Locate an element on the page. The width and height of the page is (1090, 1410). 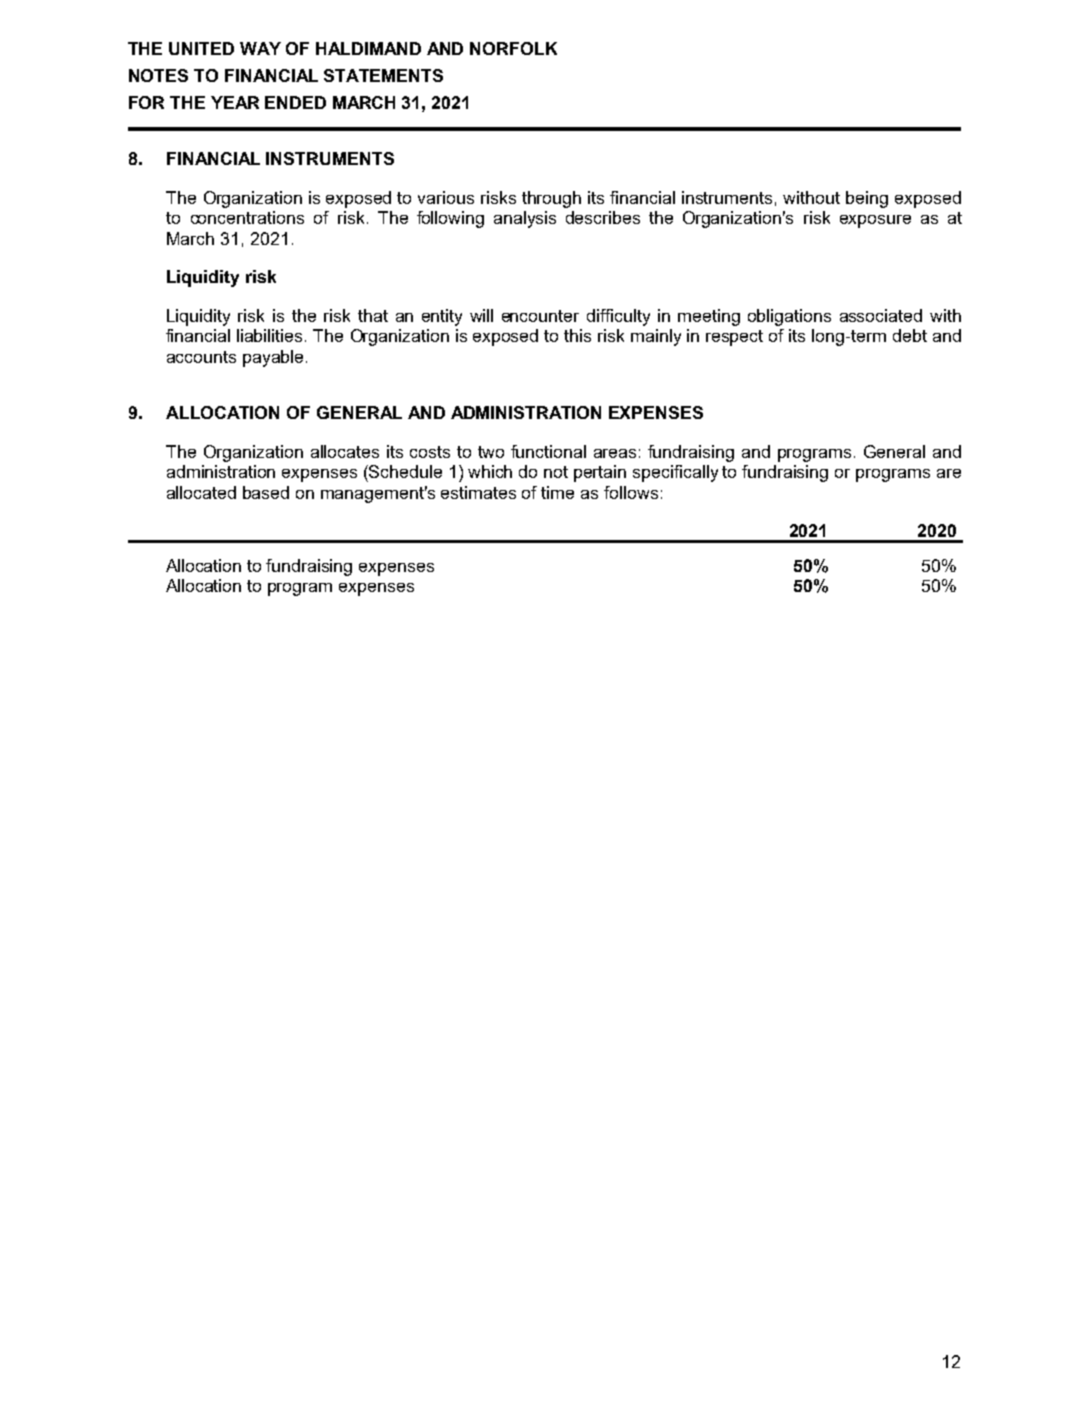
NORFOLK is located at coordinates (513, 48).
